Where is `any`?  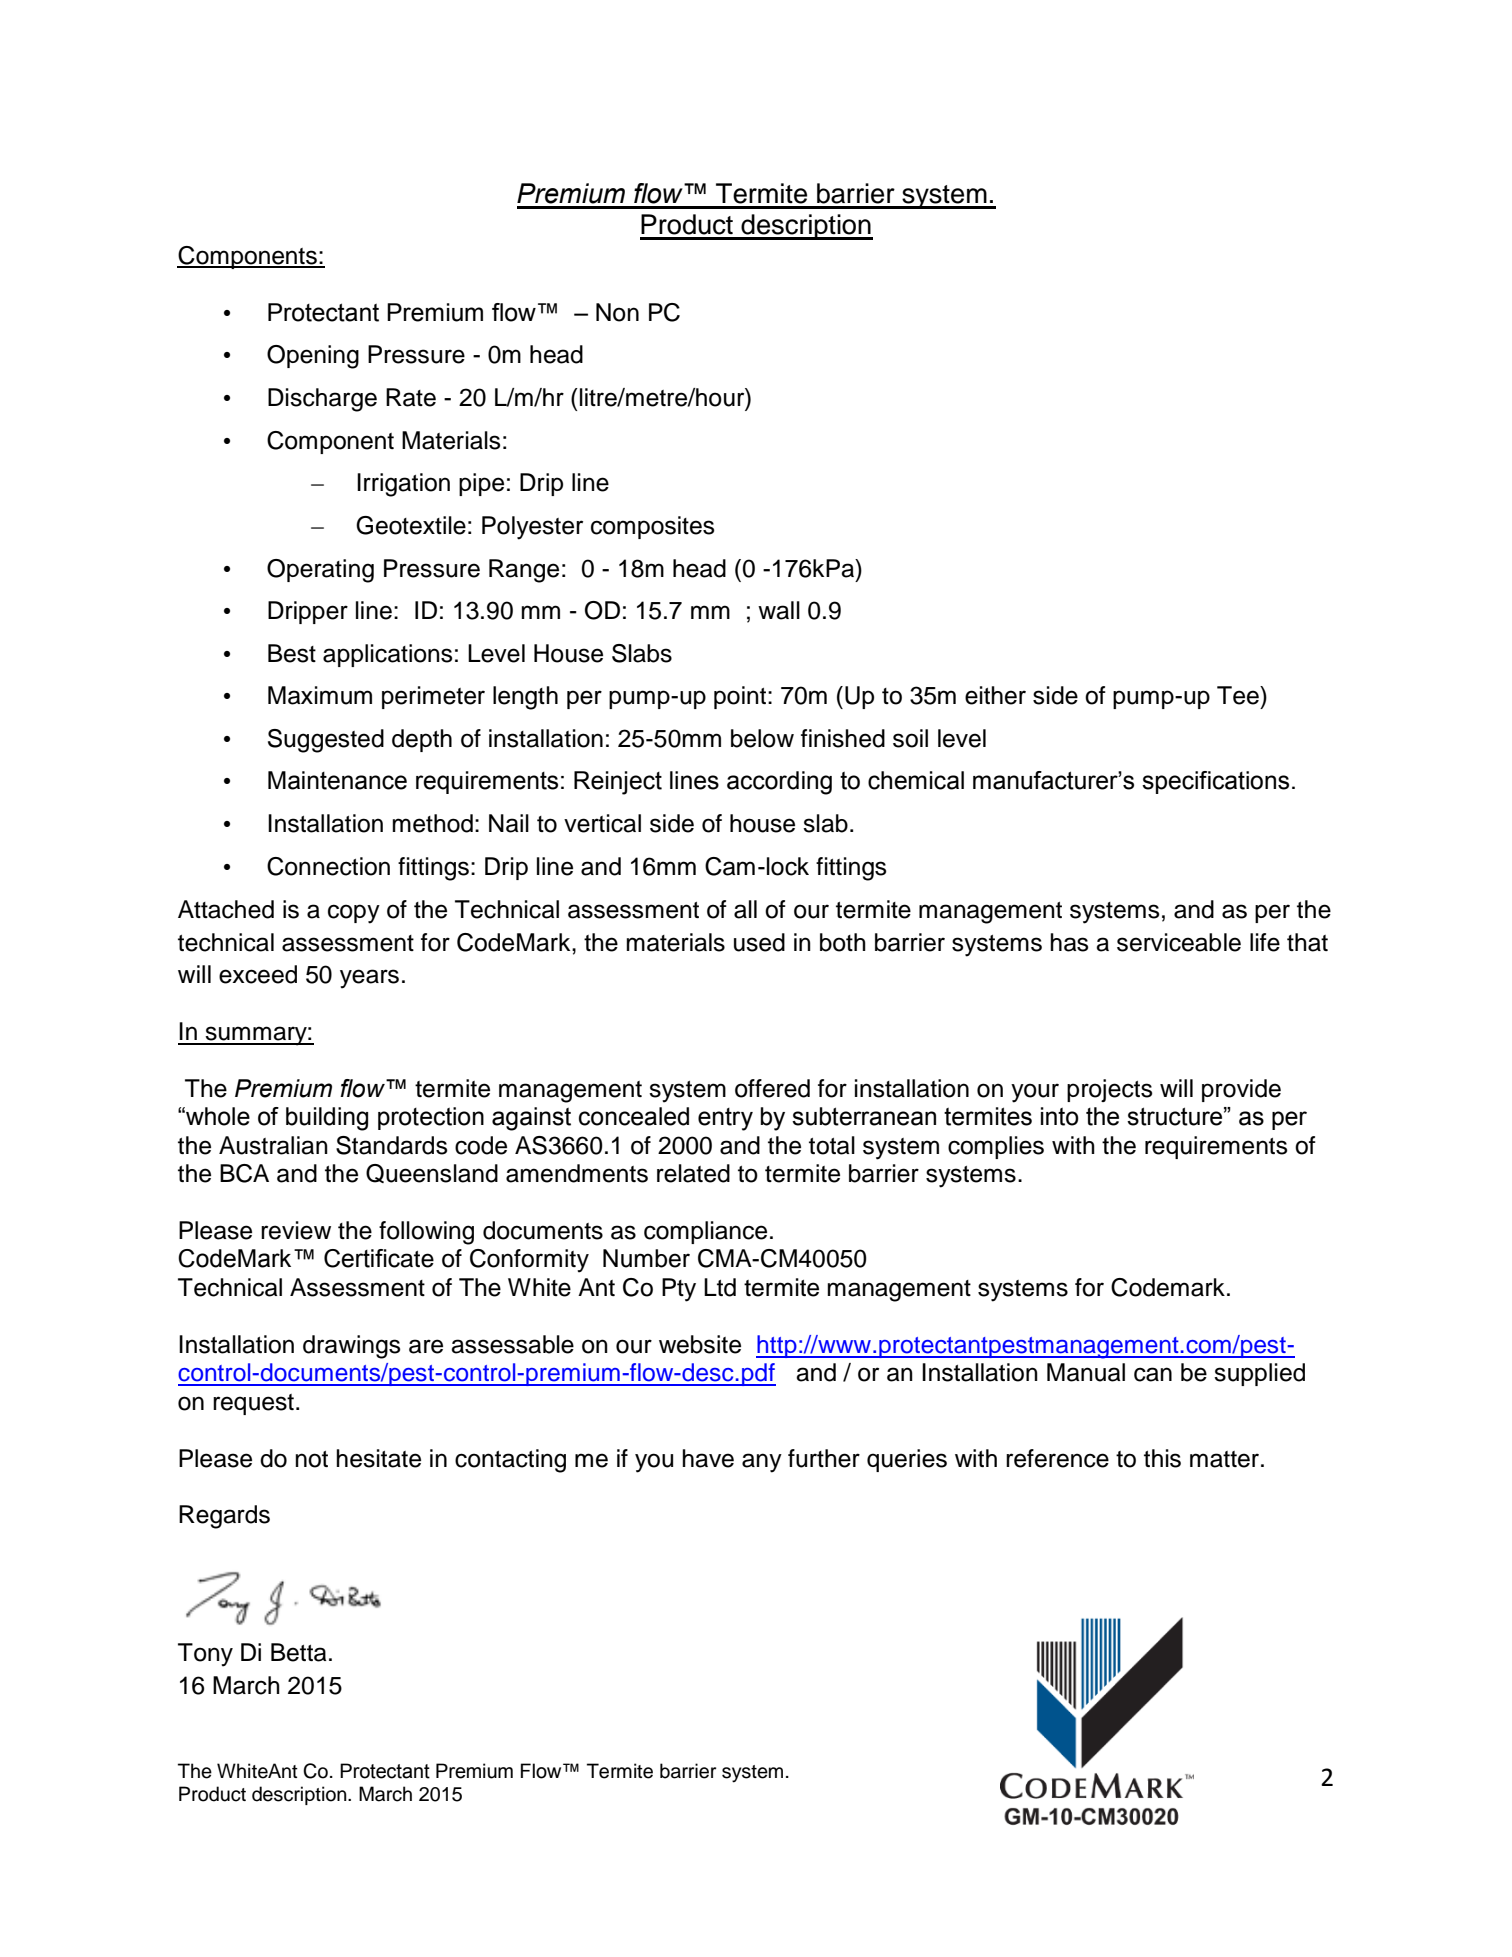
any is located at coordinates (762, 1463).
